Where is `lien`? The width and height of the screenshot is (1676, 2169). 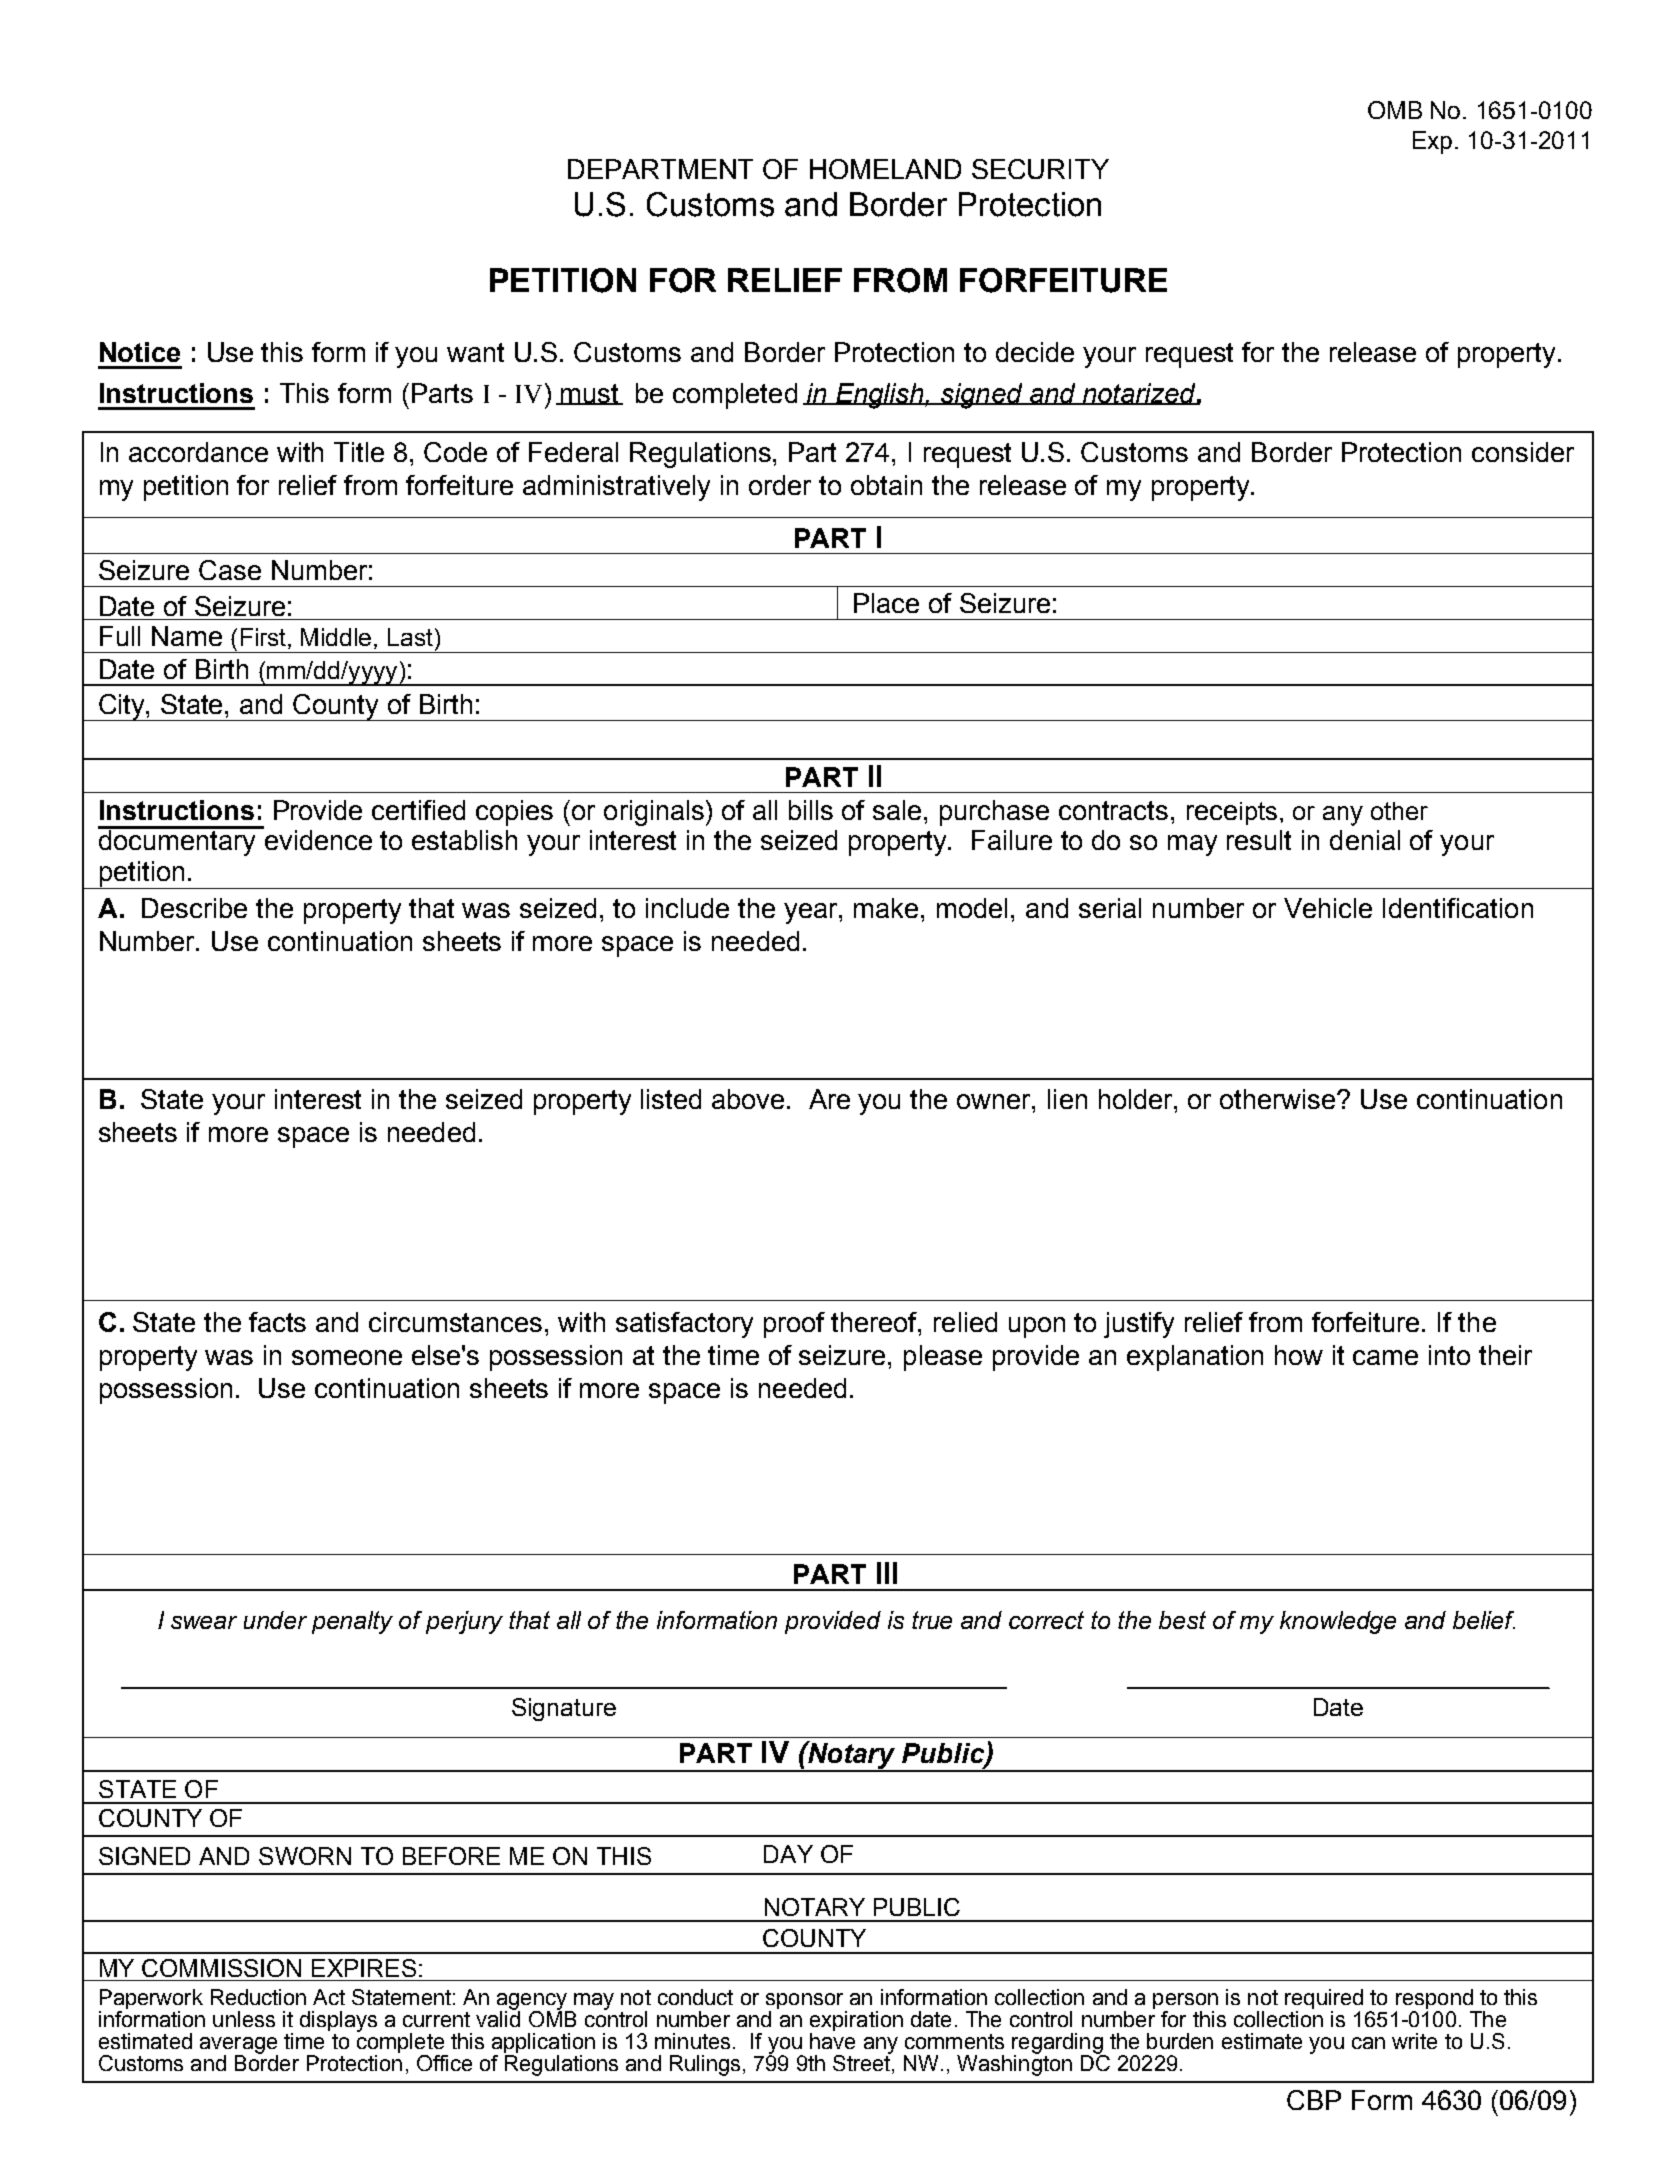 lien is located at coordinates (1067, 1099).
